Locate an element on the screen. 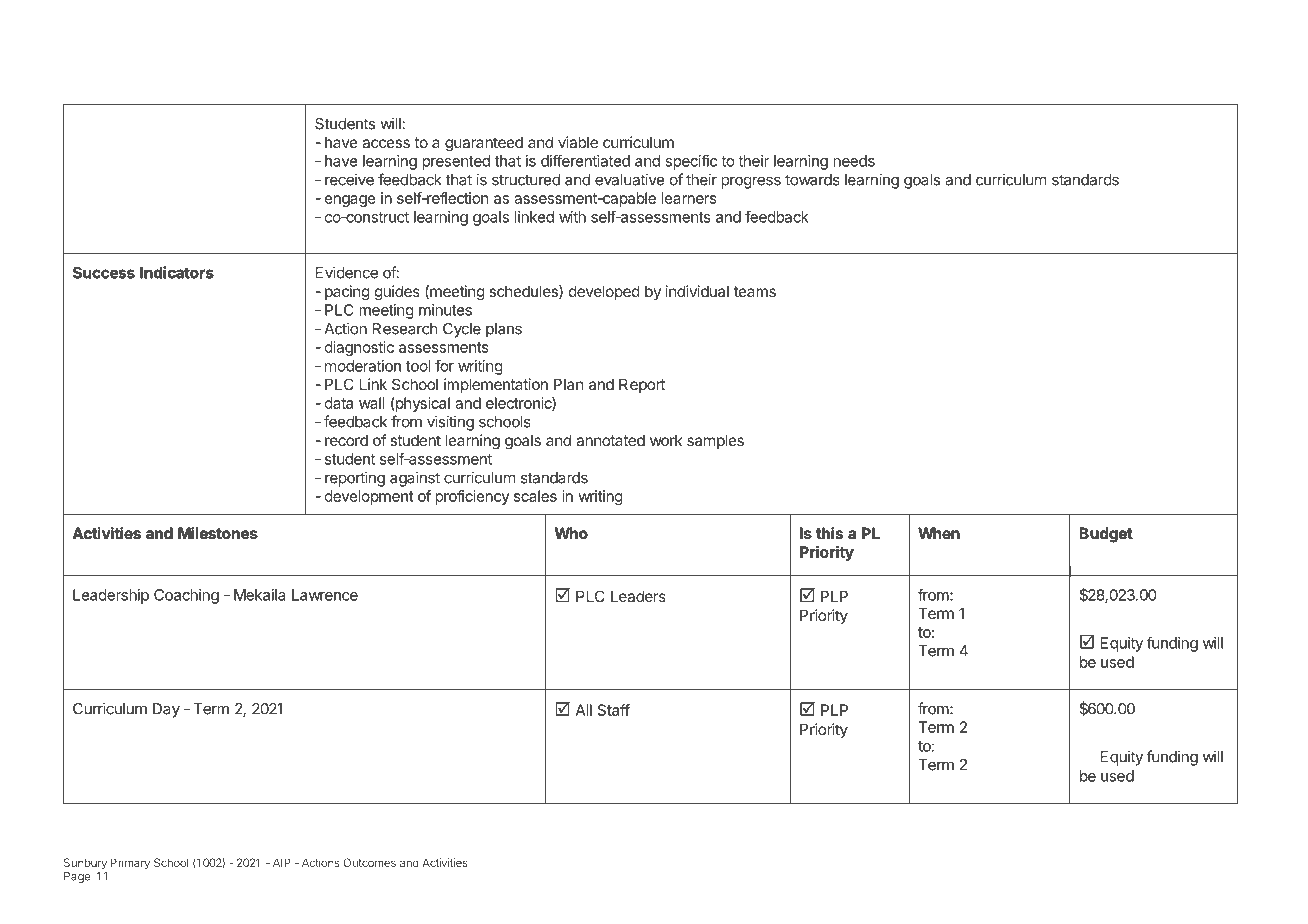 This screenshot has height=924, width=1308. differentiated is located at coordinates (585, 160).
